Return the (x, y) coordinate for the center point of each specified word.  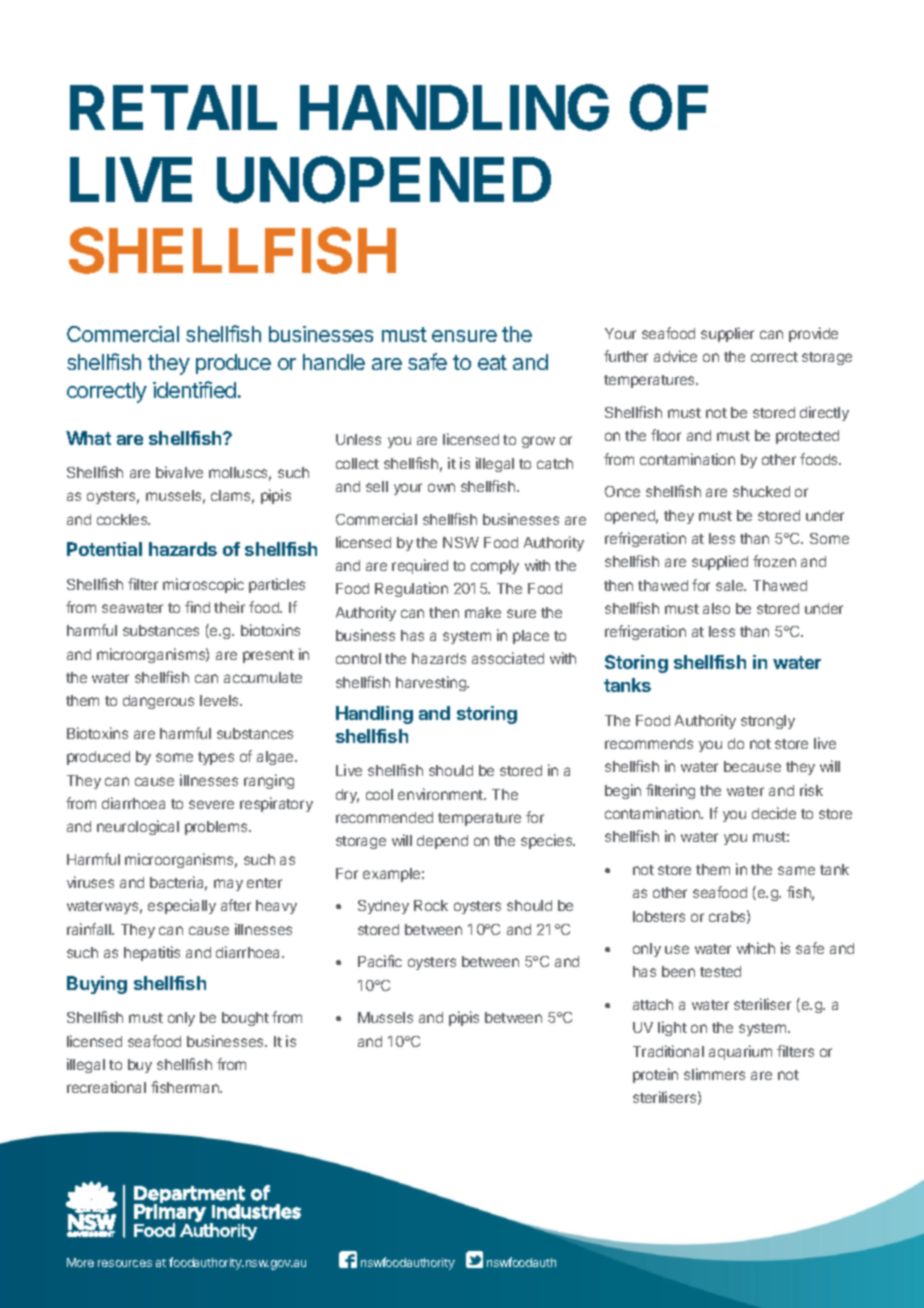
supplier (727, 334)
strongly (768, 722)
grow (538, 442)
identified (194, 389)
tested (720, 971)
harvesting (432, 683)
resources (125, 1263)
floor (666, 435)
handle (334, 362)
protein (655, 1075)
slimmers (714, 1074)
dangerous (158, 702)
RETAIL (173, 107)
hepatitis (152, 953)
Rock (431, 905)
